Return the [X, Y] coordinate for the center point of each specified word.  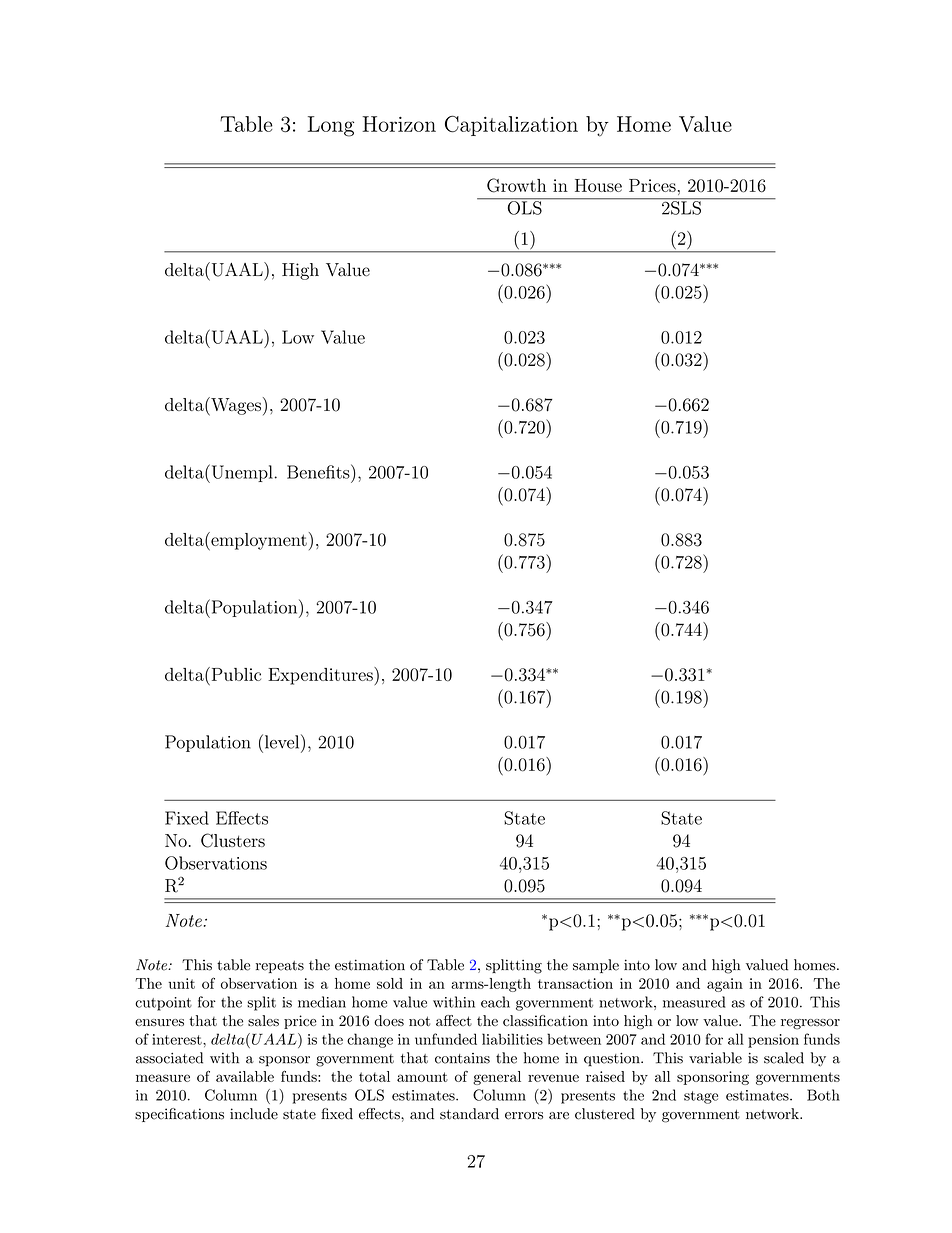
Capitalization [511, 125]
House [598, 185]
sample [596, 966]
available [245, 1076]
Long [331, 126]
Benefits [319, 471]
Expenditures [321, 676]
